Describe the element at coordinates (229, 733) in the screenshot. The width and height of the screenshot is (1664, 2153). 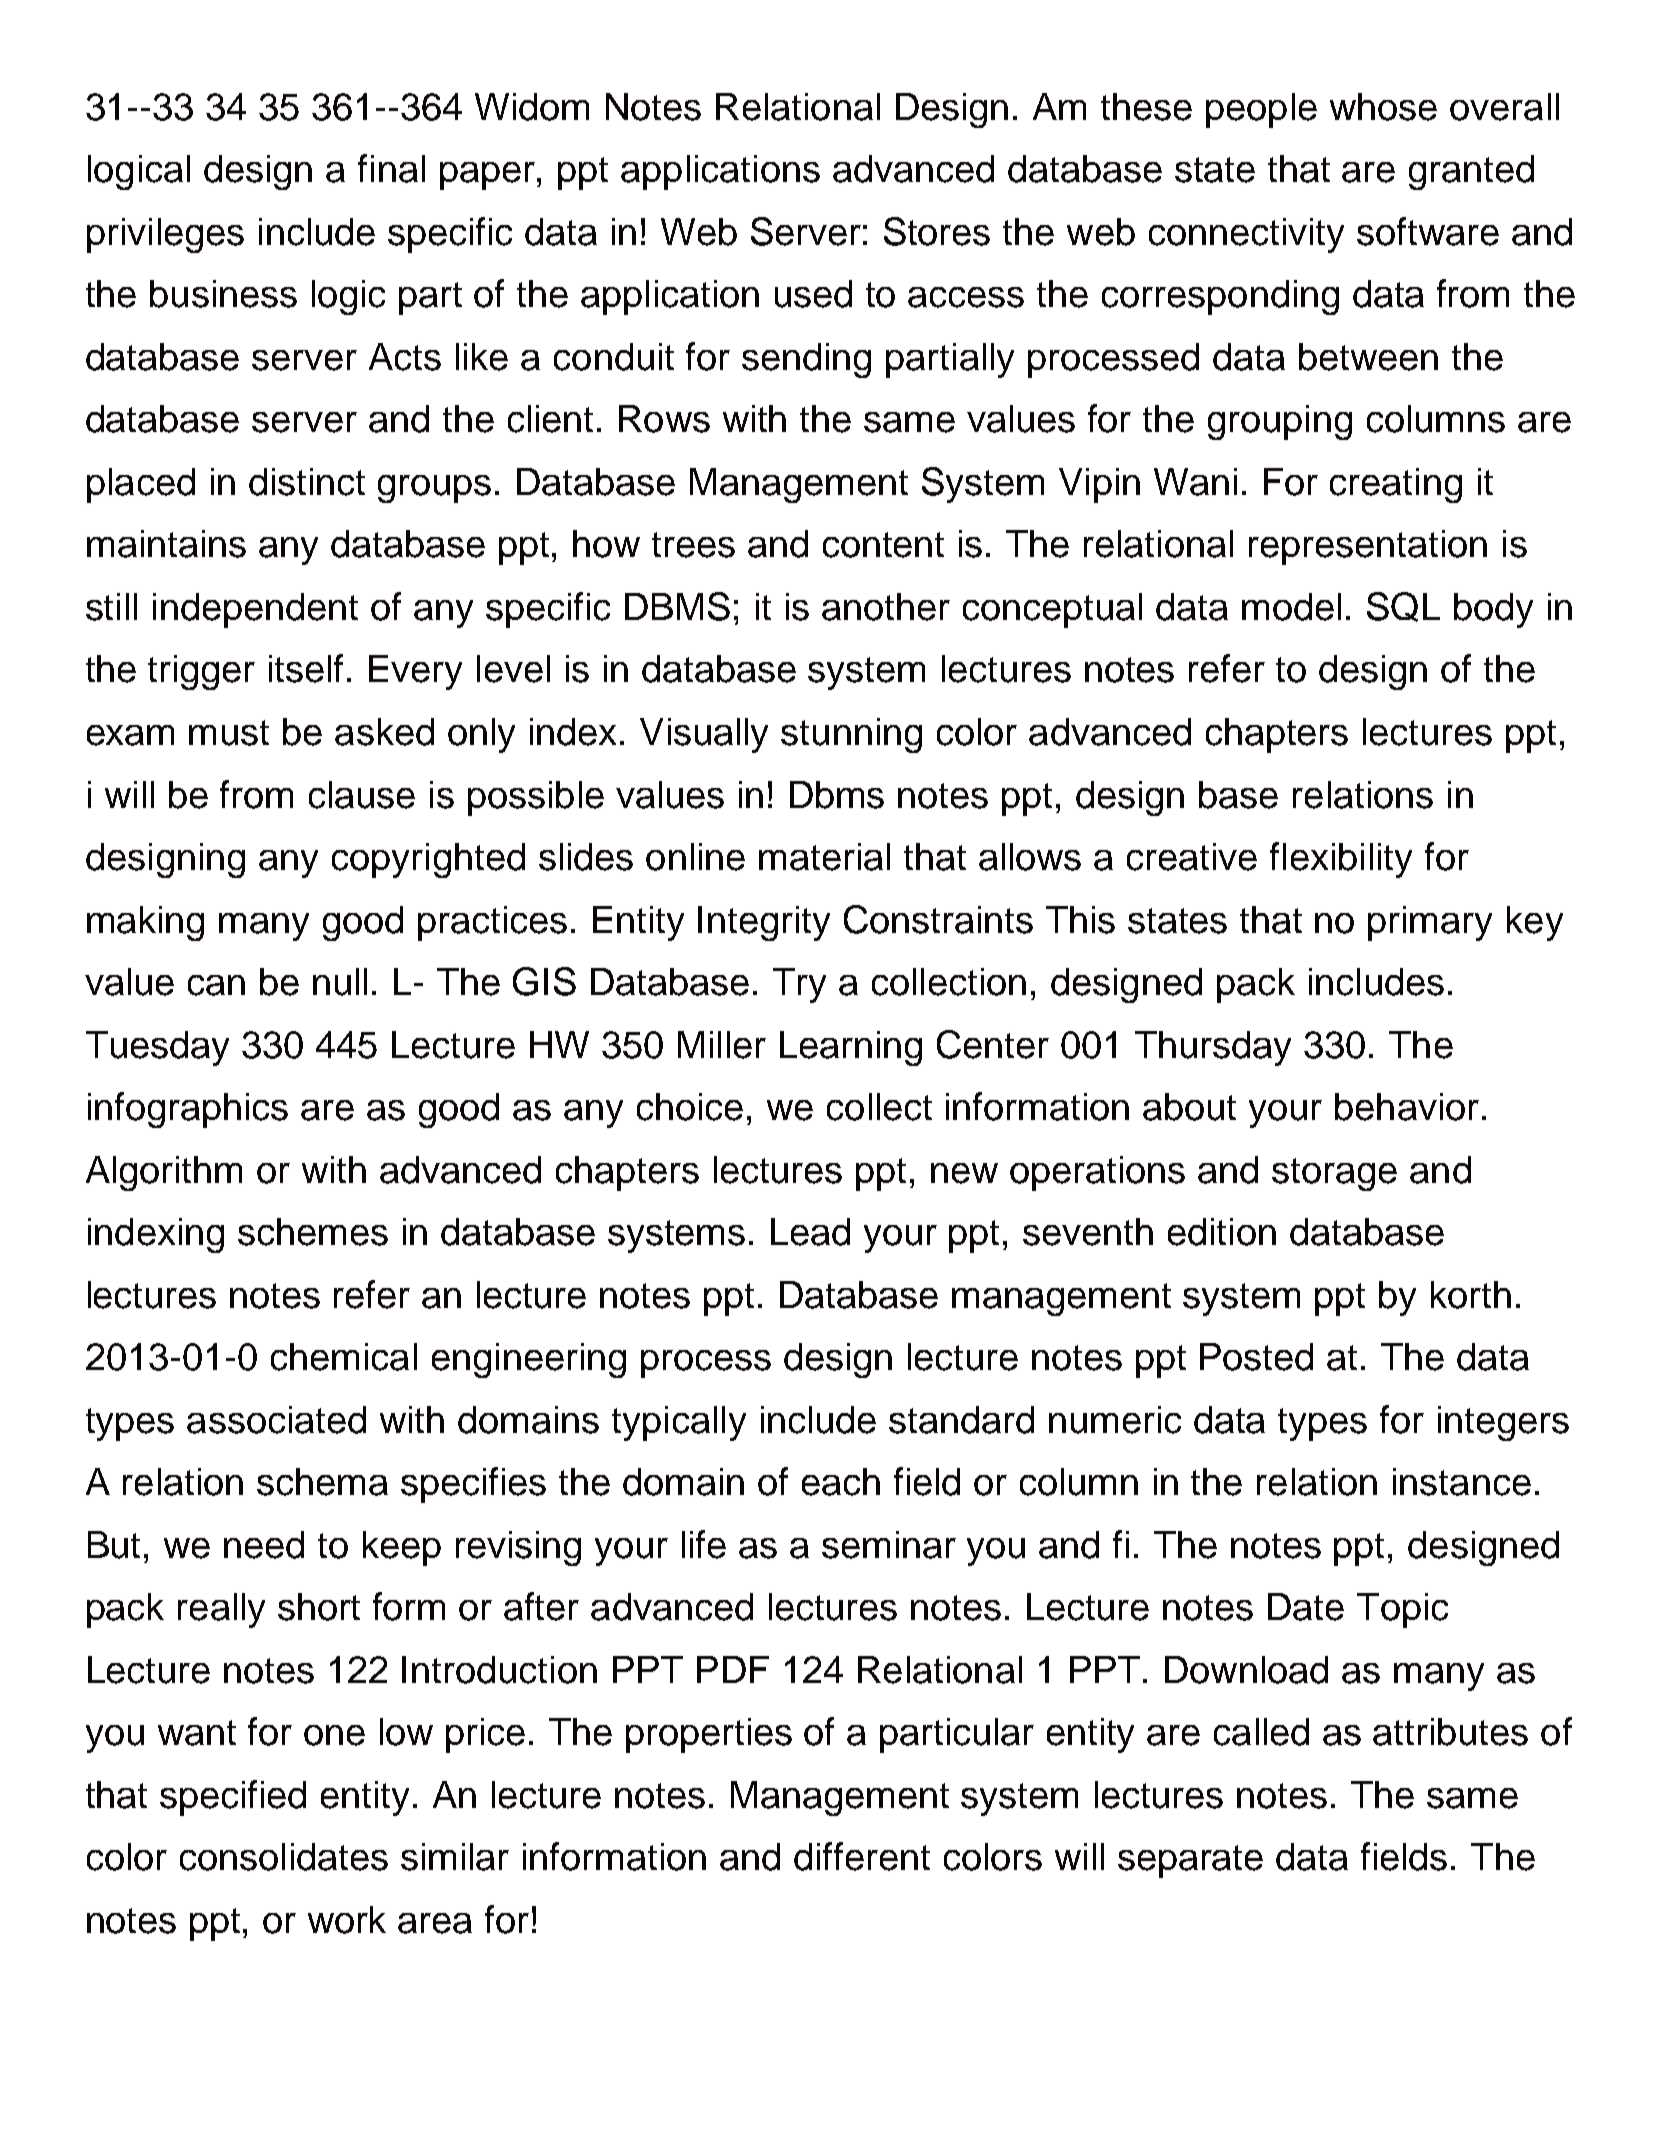
I see `must` at that location.
